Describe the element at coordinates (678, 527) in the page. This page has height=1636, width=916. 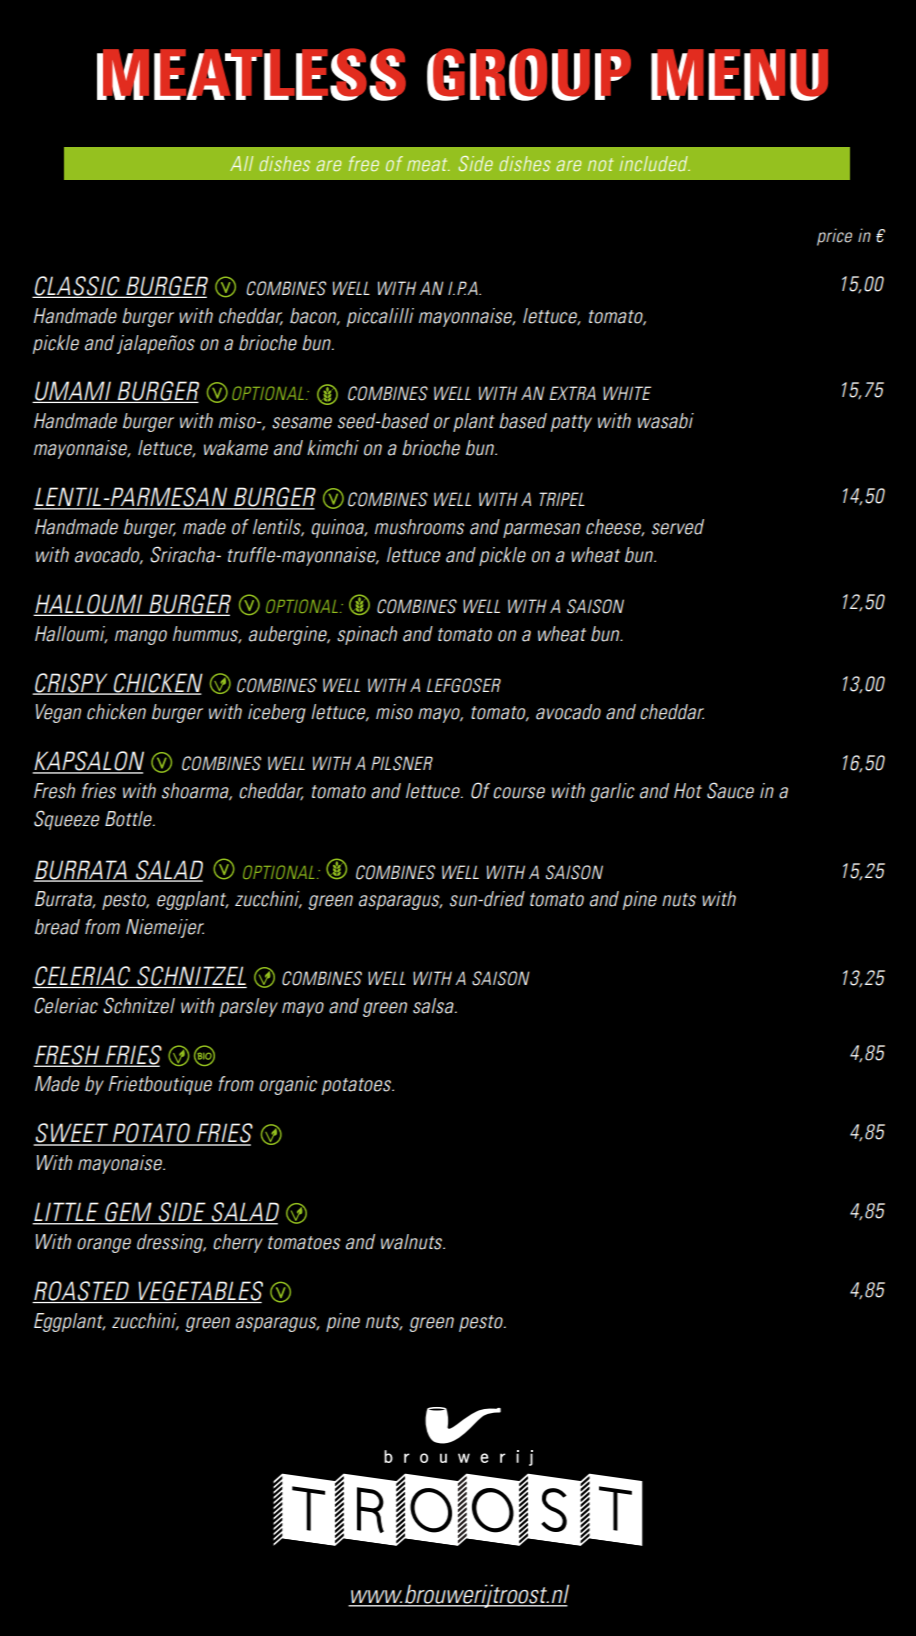
I see `served` at that location.
